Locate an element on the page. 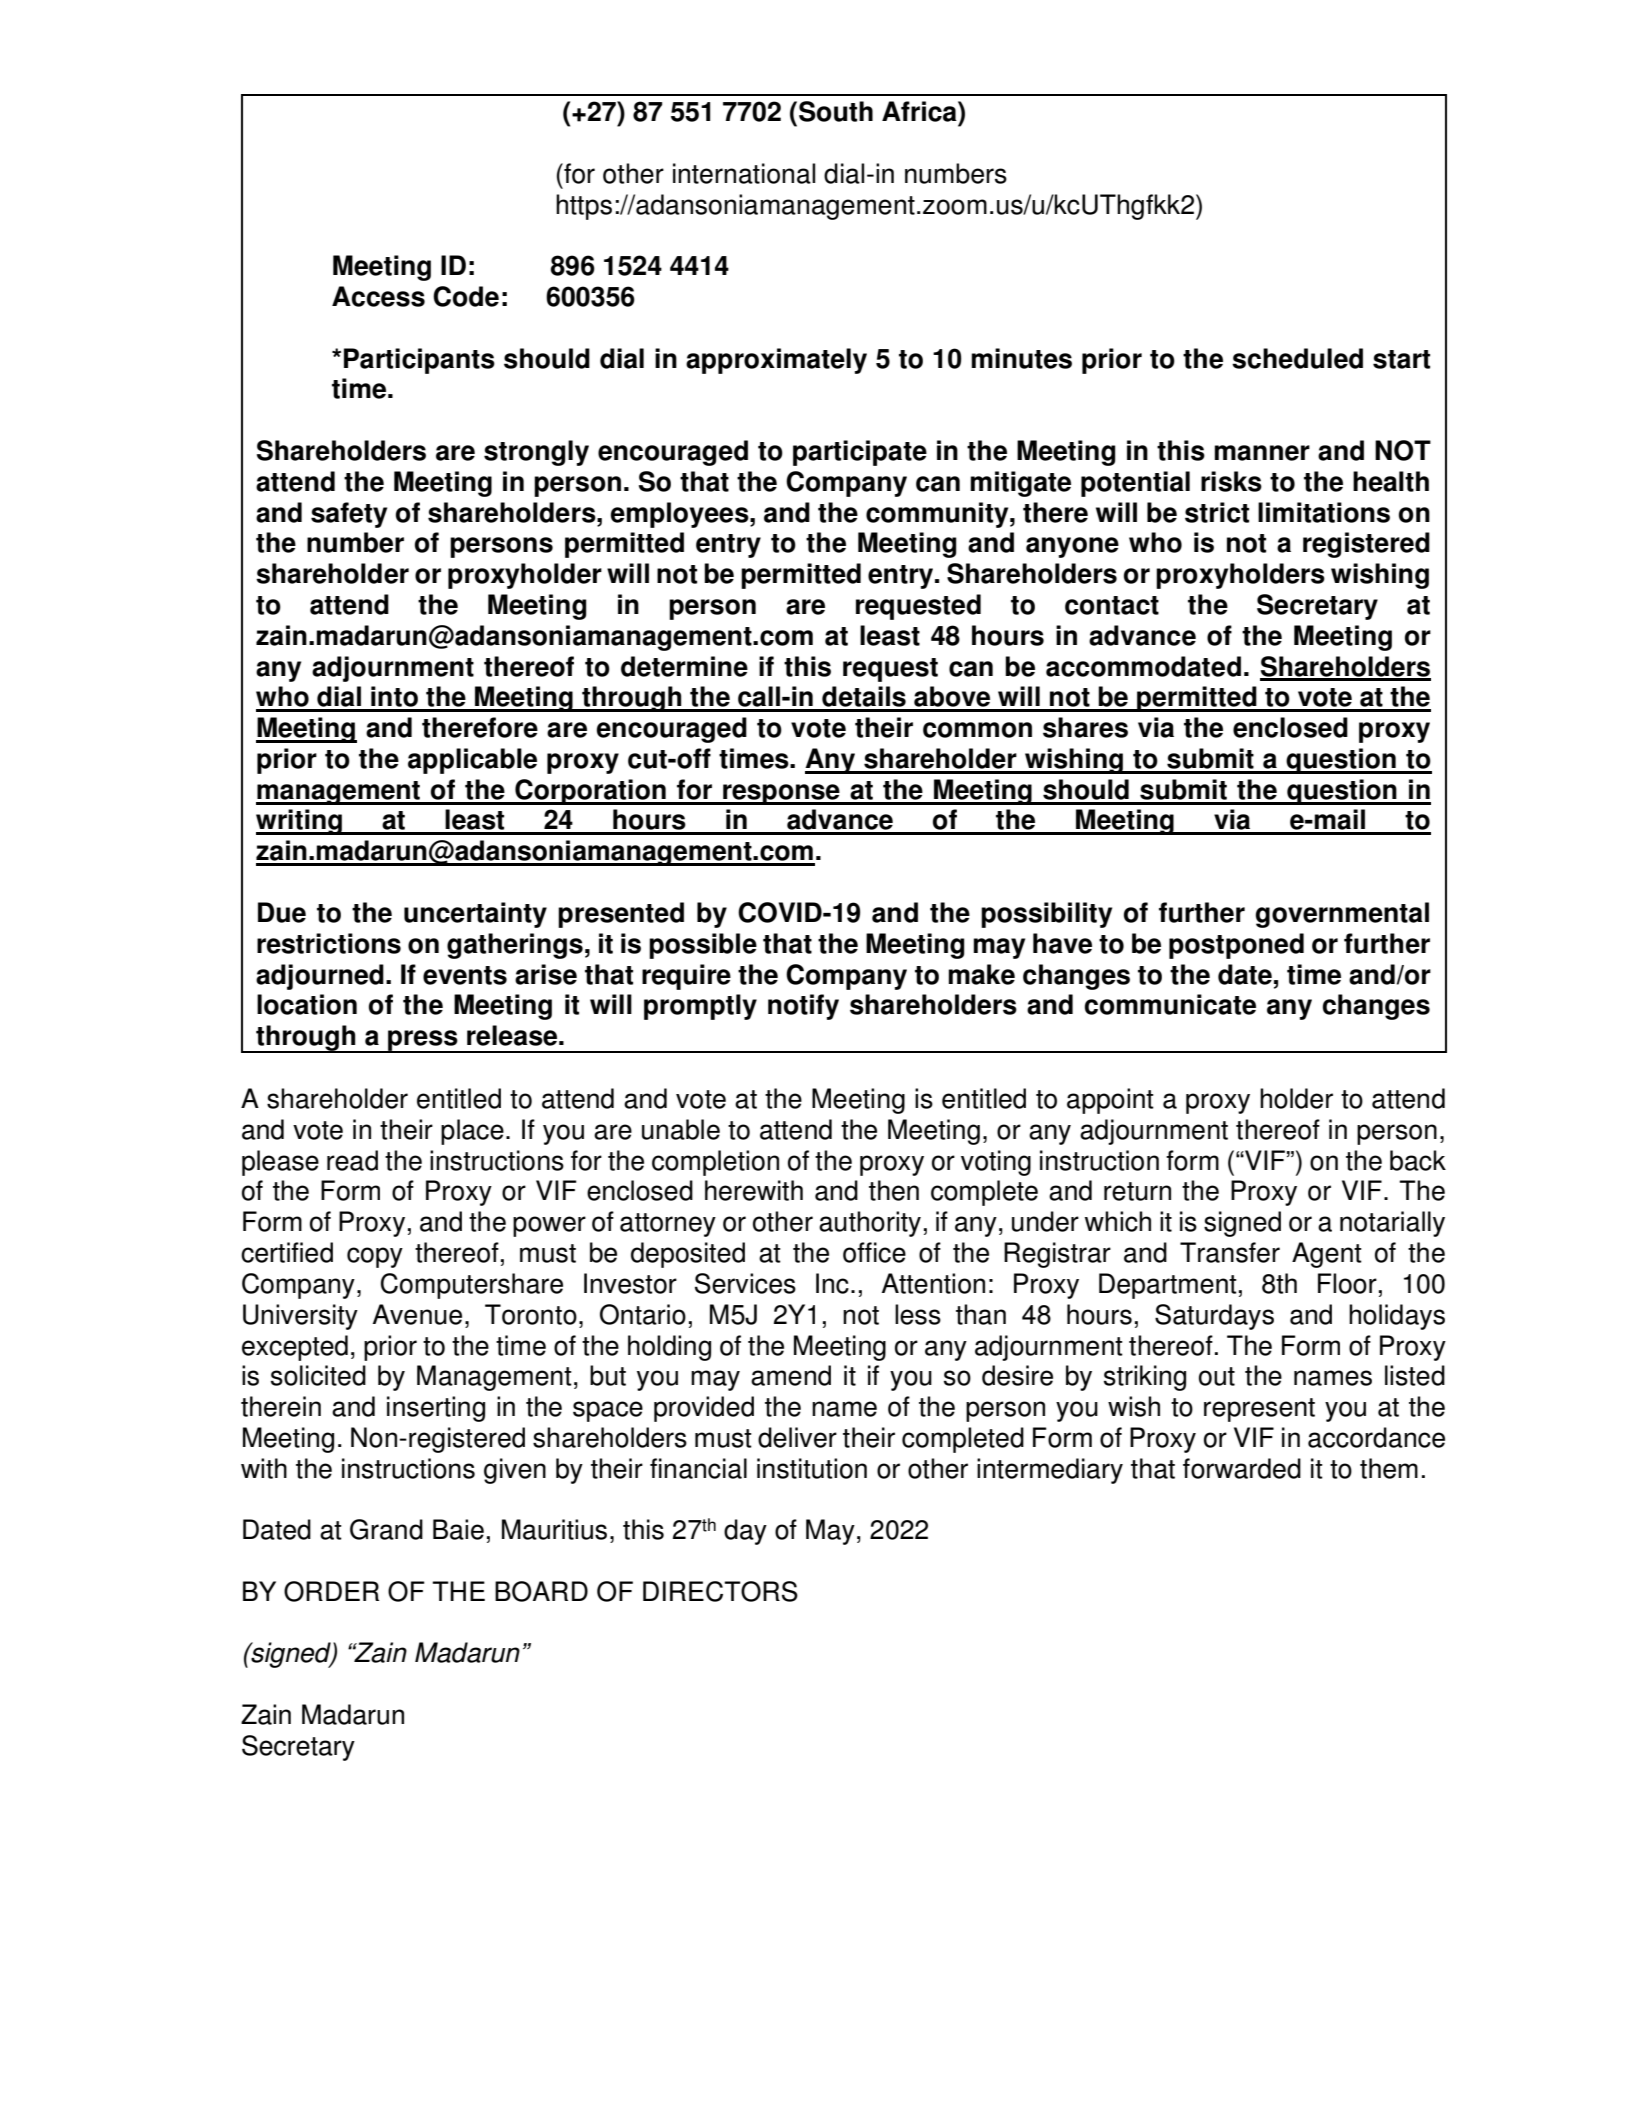 The height and width of the image is (2121, 1639). authority is located at coordinates (870, 1224).
